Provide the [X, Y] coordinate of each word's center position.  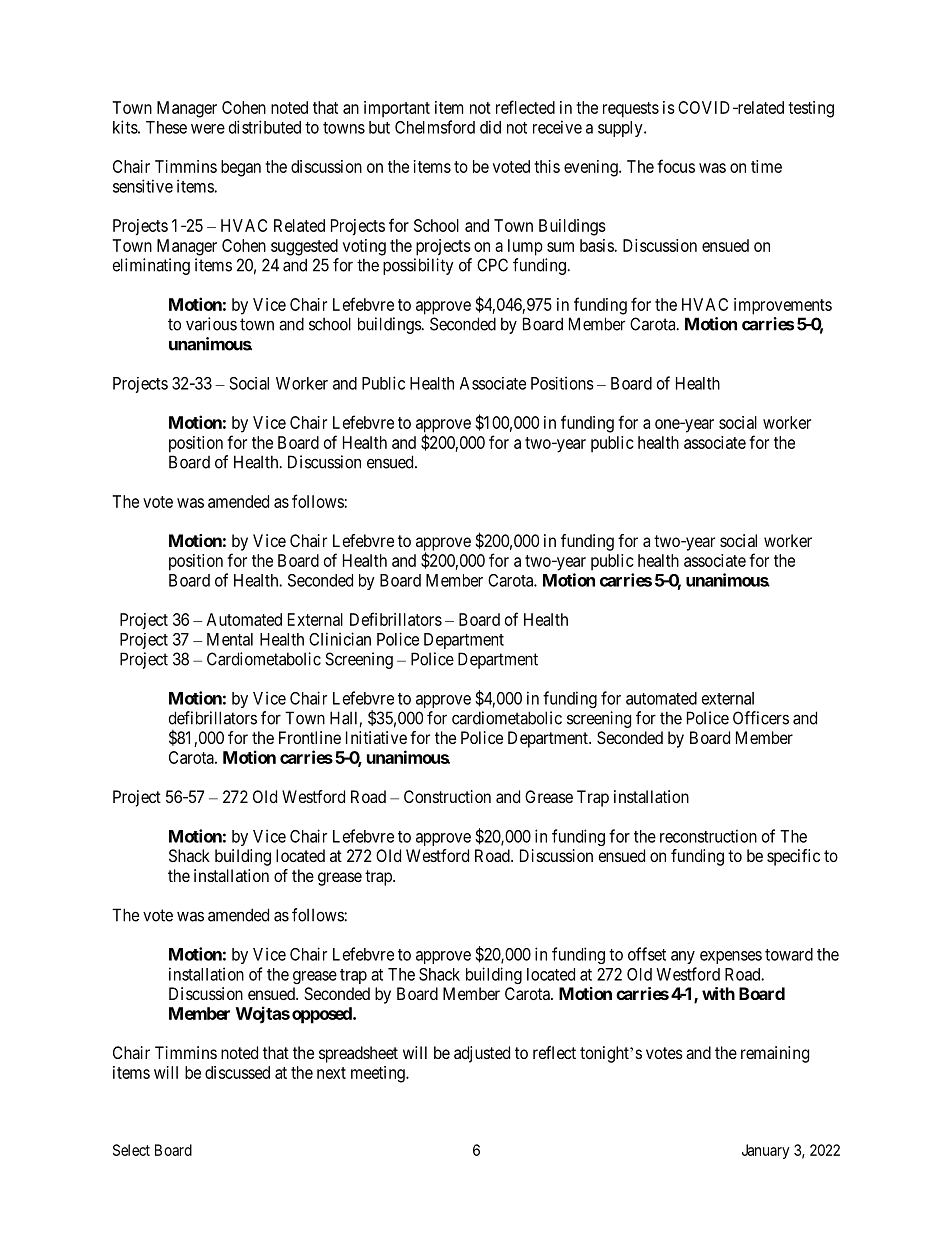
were [208, 129]
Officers [761, 718]
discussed [237, 1072]
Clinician [340, 639]
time [766, 166]
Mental [230, 639]
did [490, 127]
